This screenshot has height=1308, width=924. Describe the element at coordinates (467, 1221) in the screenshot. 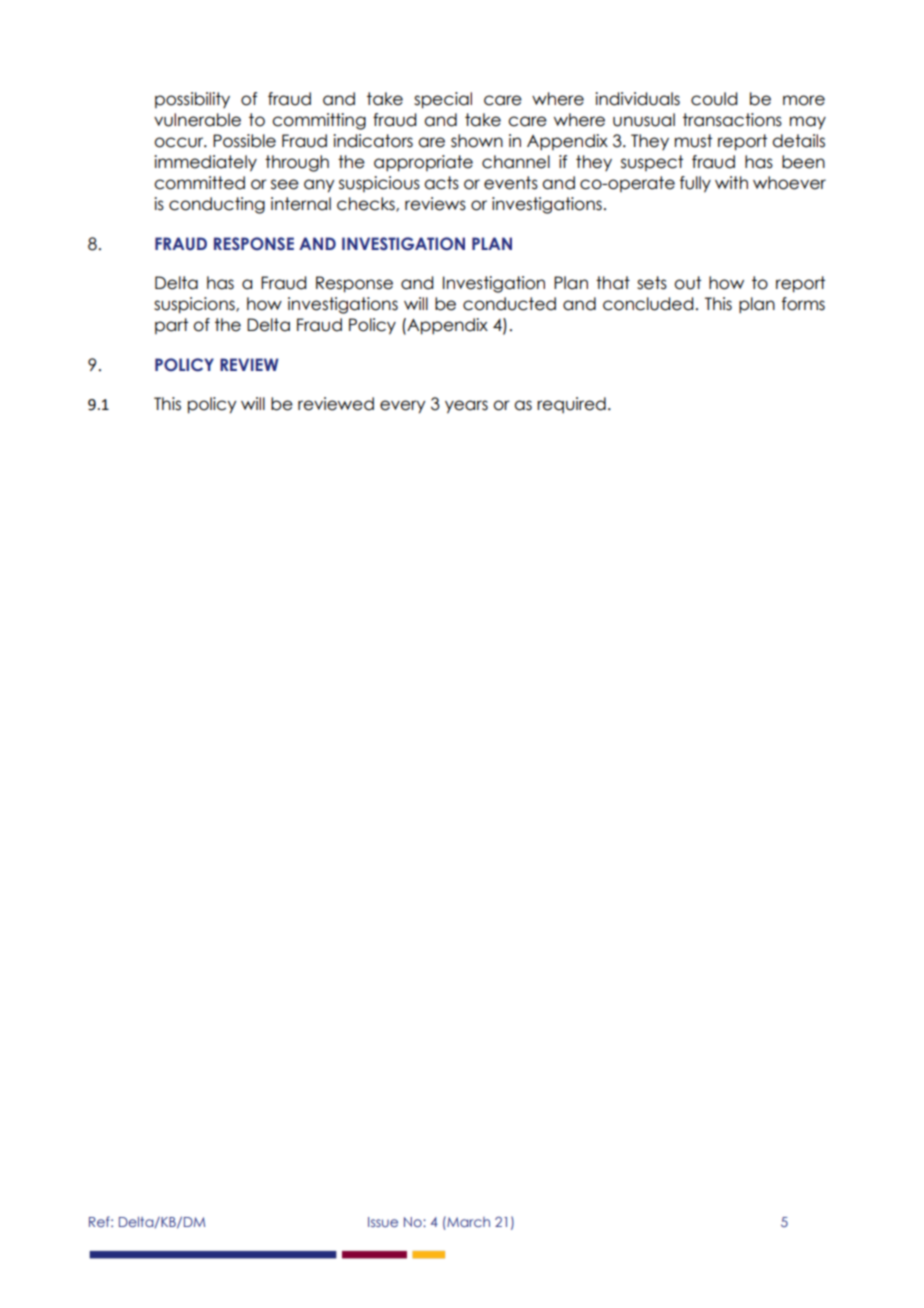

I see `March` at that location.
